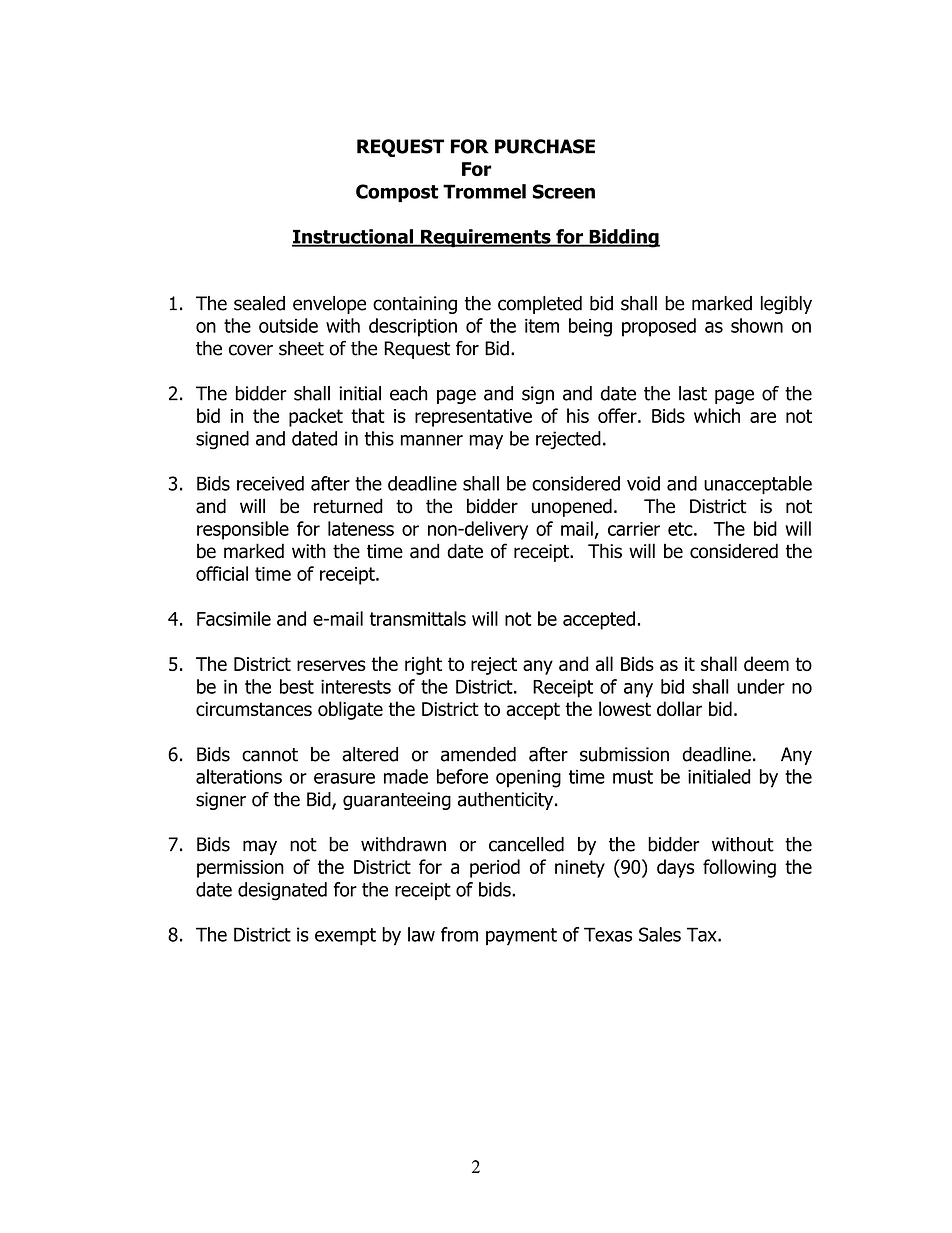 This screenshot has height=1233, width=952. What do you see at coordinates (353, 237) in the screenshot?
I see `Instructional` at bounding box center [353, 237].
